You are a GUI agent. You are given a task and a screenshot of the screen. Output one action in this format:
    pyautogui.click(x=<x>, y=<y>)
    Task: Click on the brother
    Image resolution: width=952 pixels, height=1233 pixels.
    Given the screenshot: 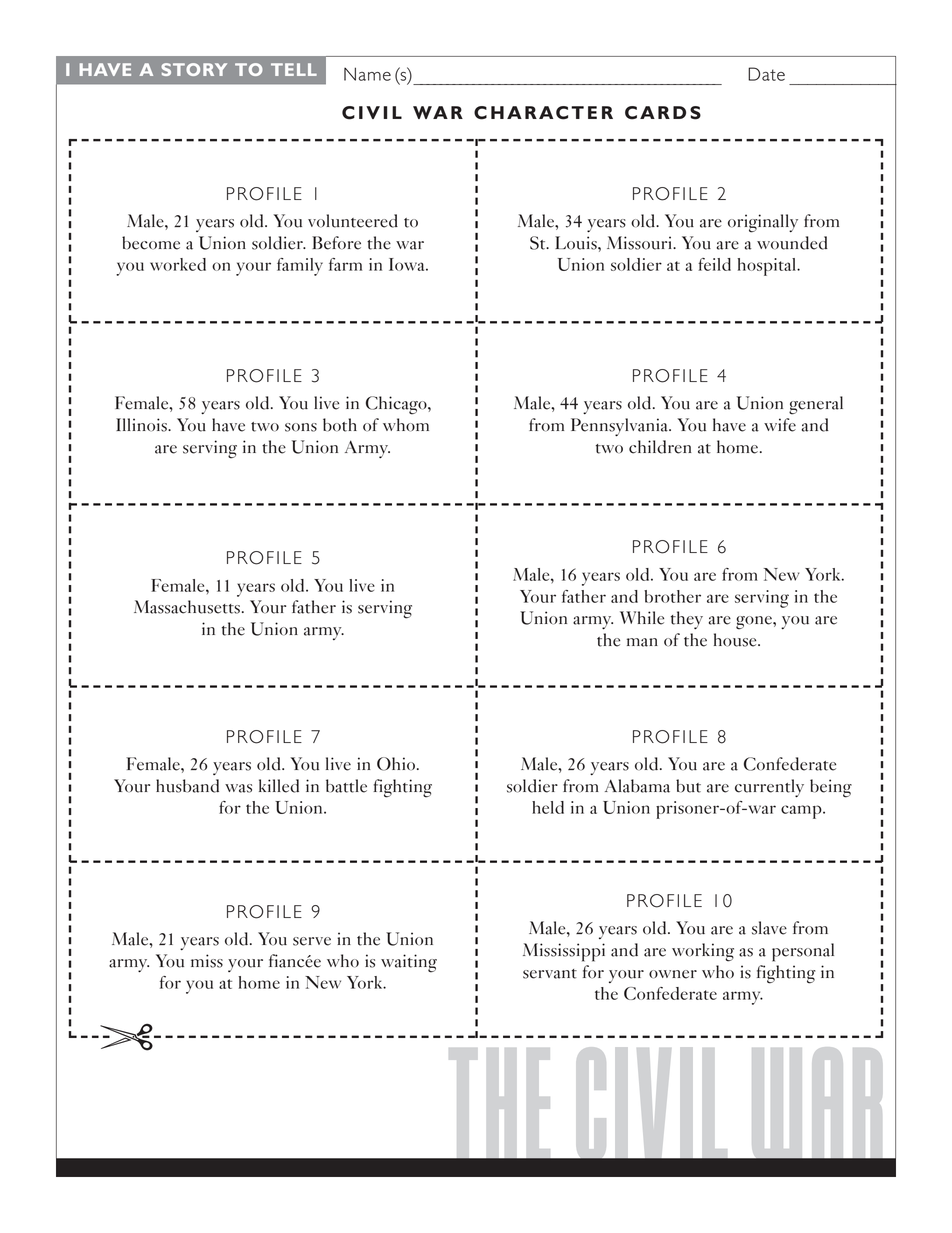 What is the action you would take?
    pyautogui.click(x=672, y=596)
